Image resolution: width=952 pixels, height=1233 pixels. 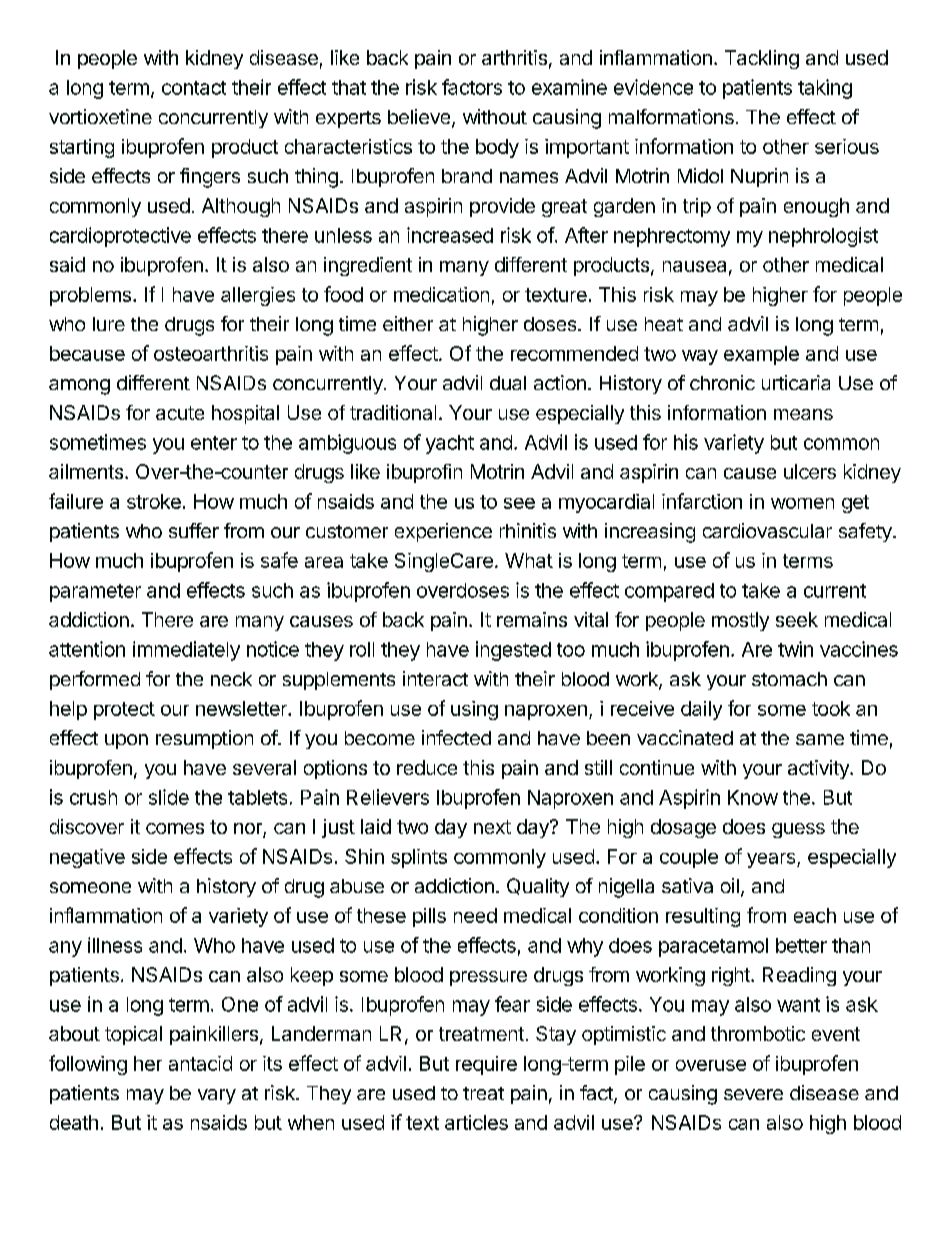 I want to click on nausea, so click(x=694, y=266).
